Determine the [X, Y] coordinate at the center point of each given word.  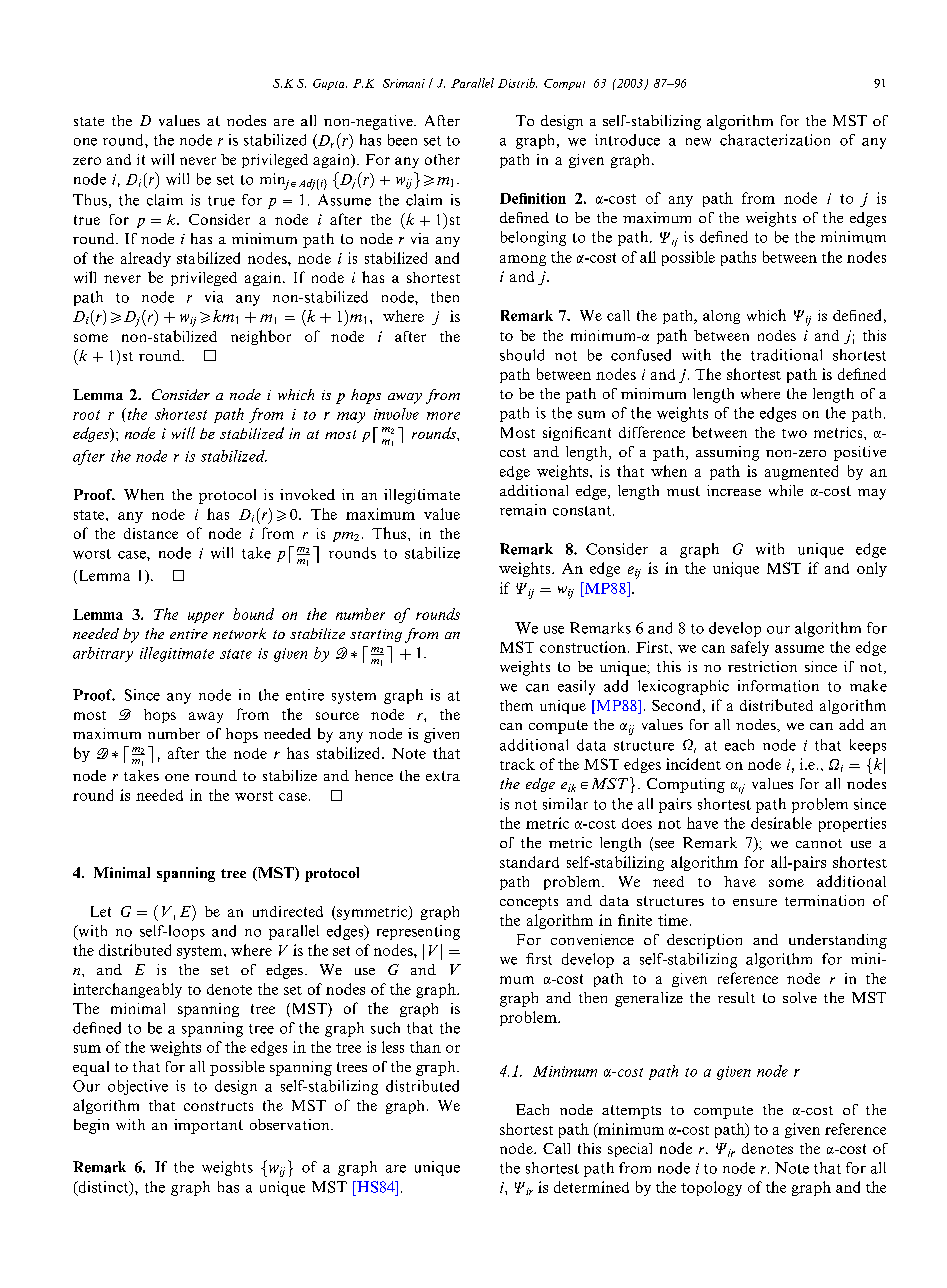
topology [711, 1188]
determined [591, 1187]
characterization [775, 140]
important [208, 1126]
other [442, 159]
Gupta [330, 84]
